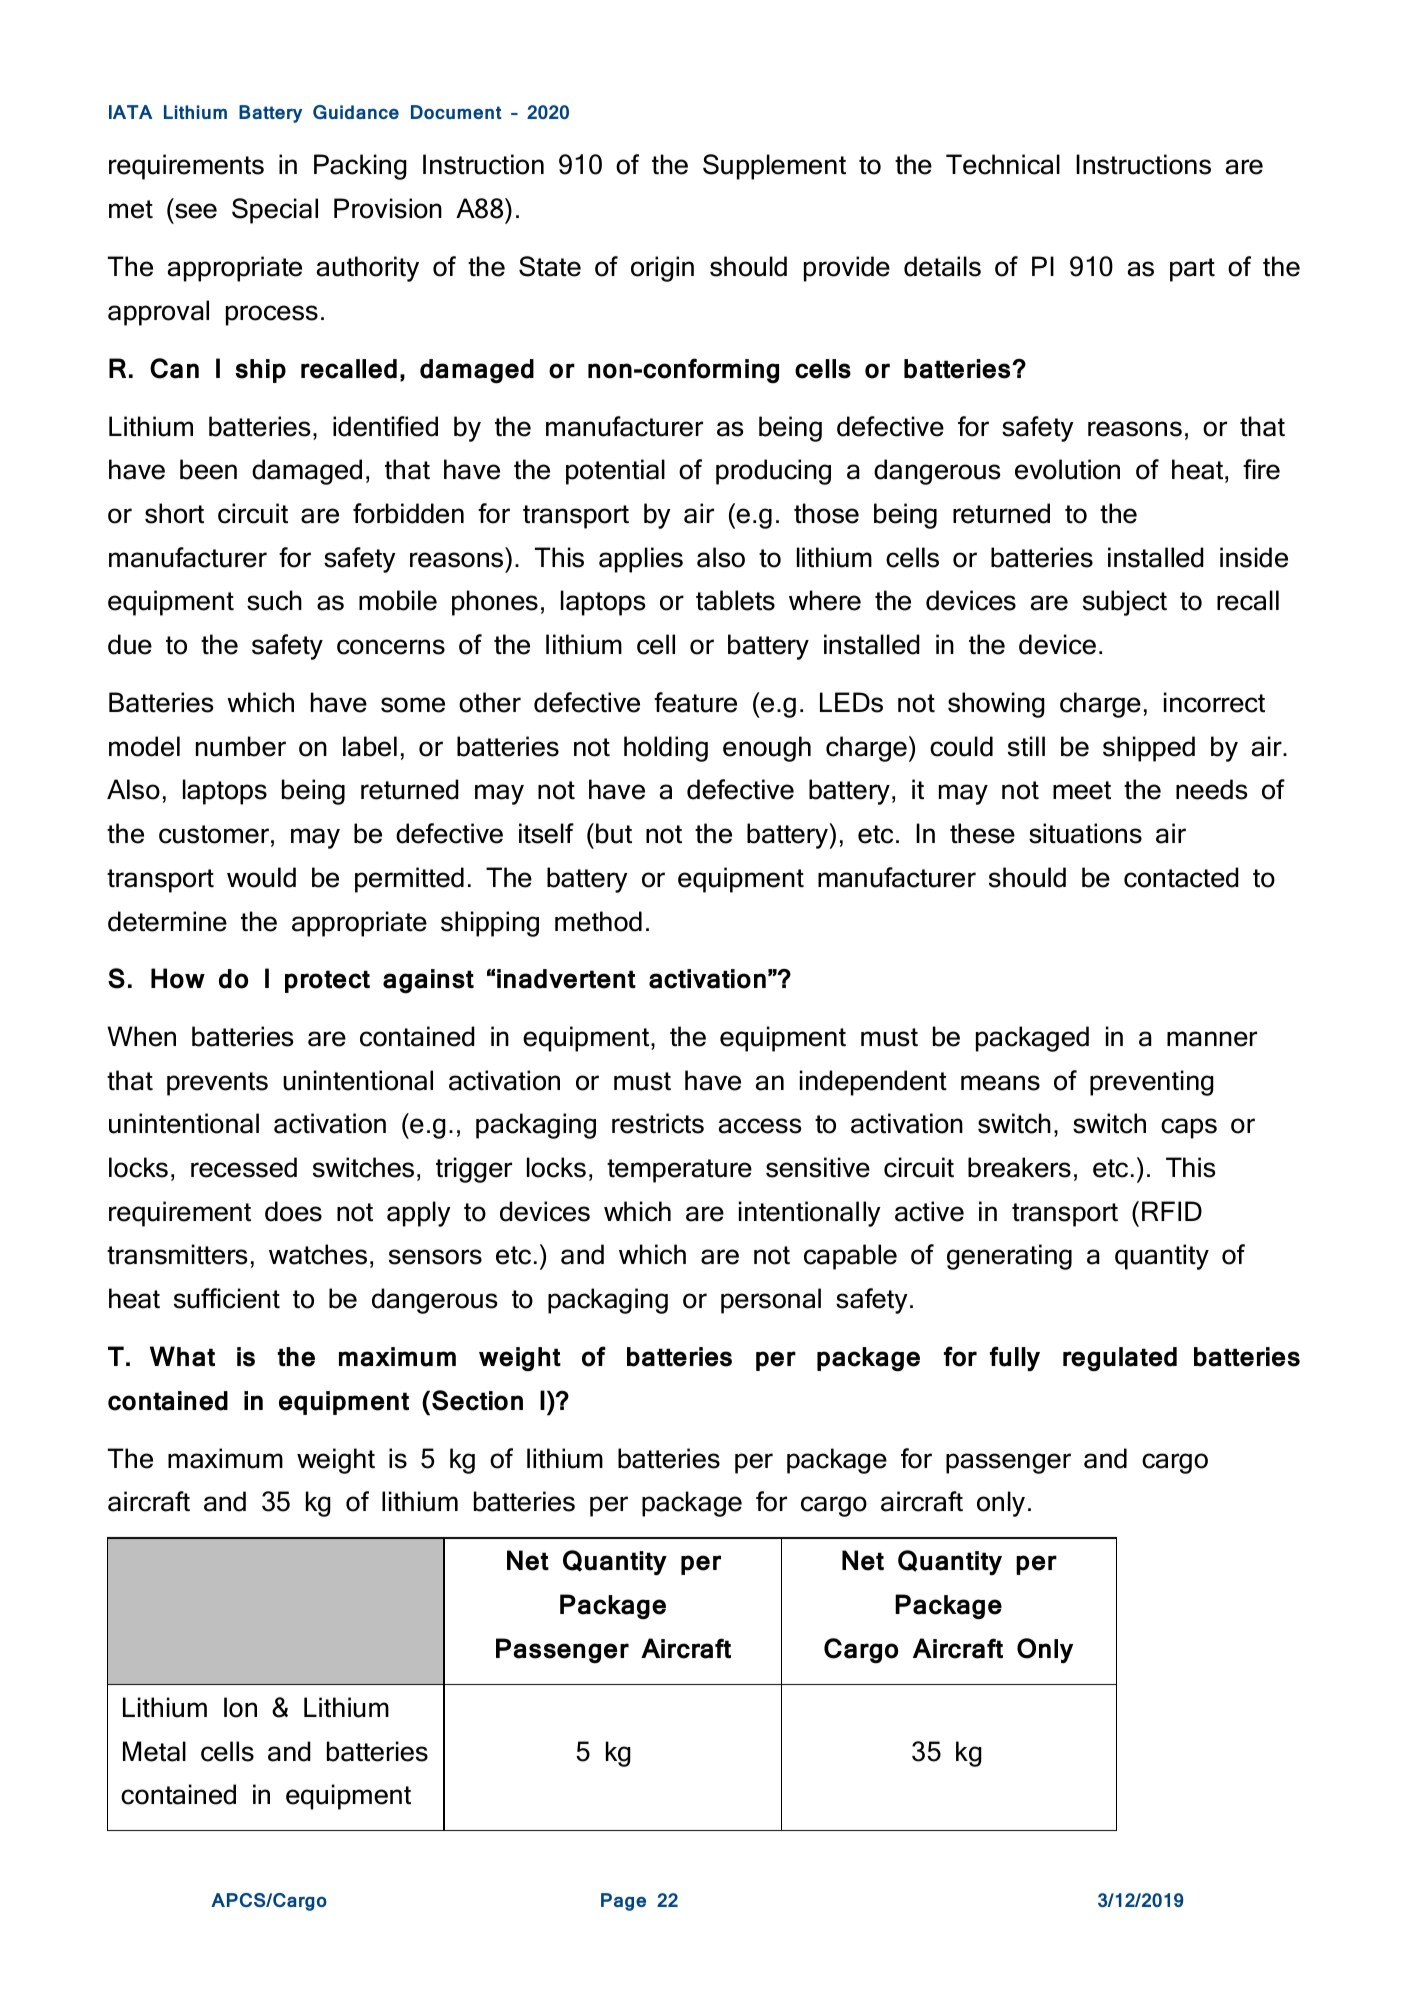  Describe the element at coordinates (566, 979) in the screenshot. I see `inadvertent` at that location.
